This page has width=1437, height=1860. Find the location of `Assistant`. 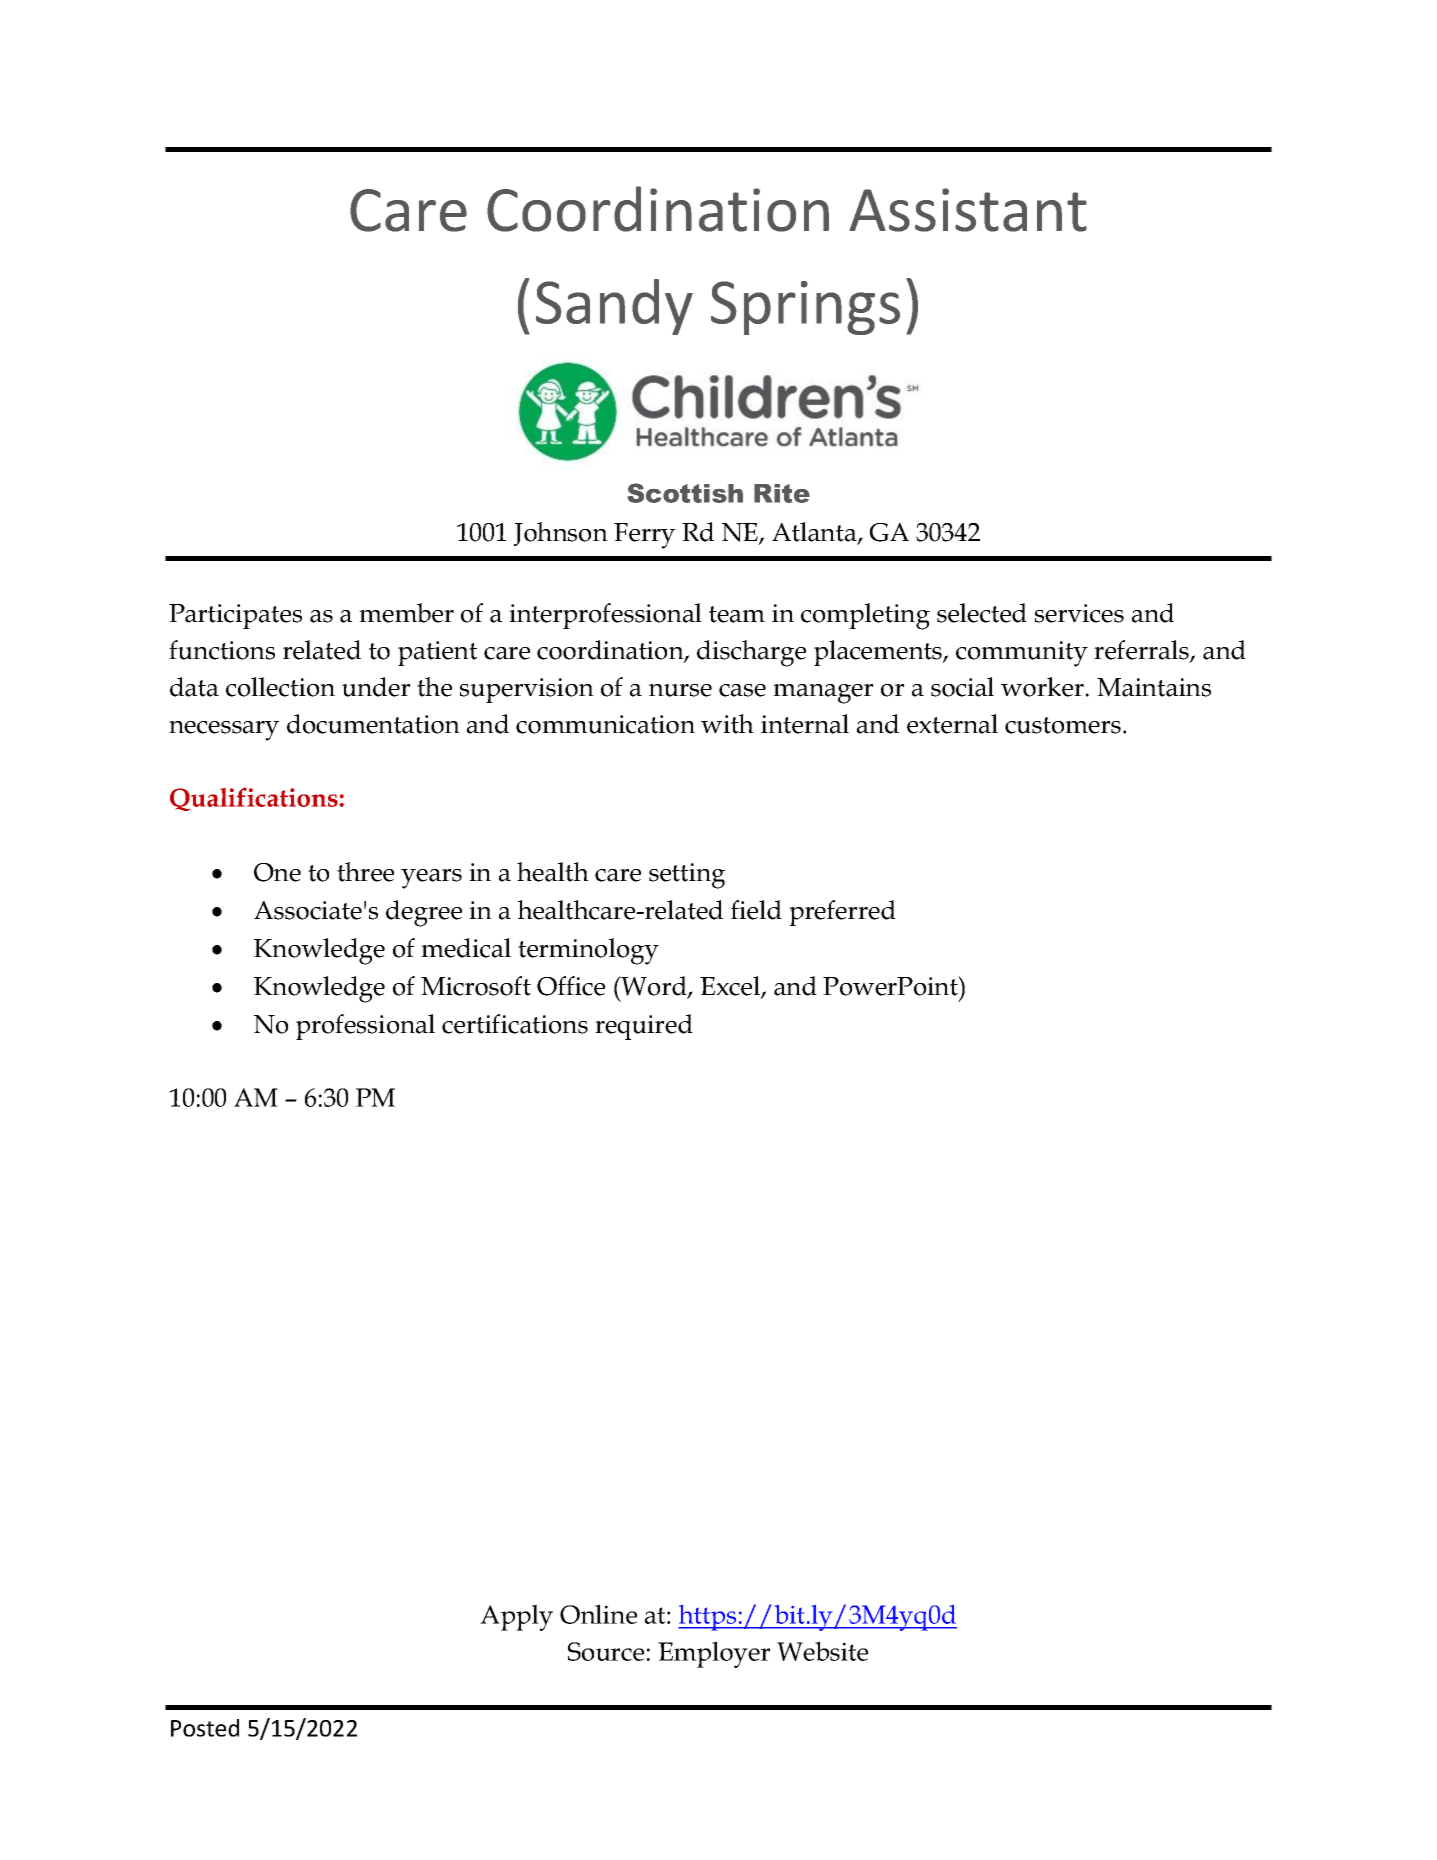

Assistant is located at coordinates (968, 210).
